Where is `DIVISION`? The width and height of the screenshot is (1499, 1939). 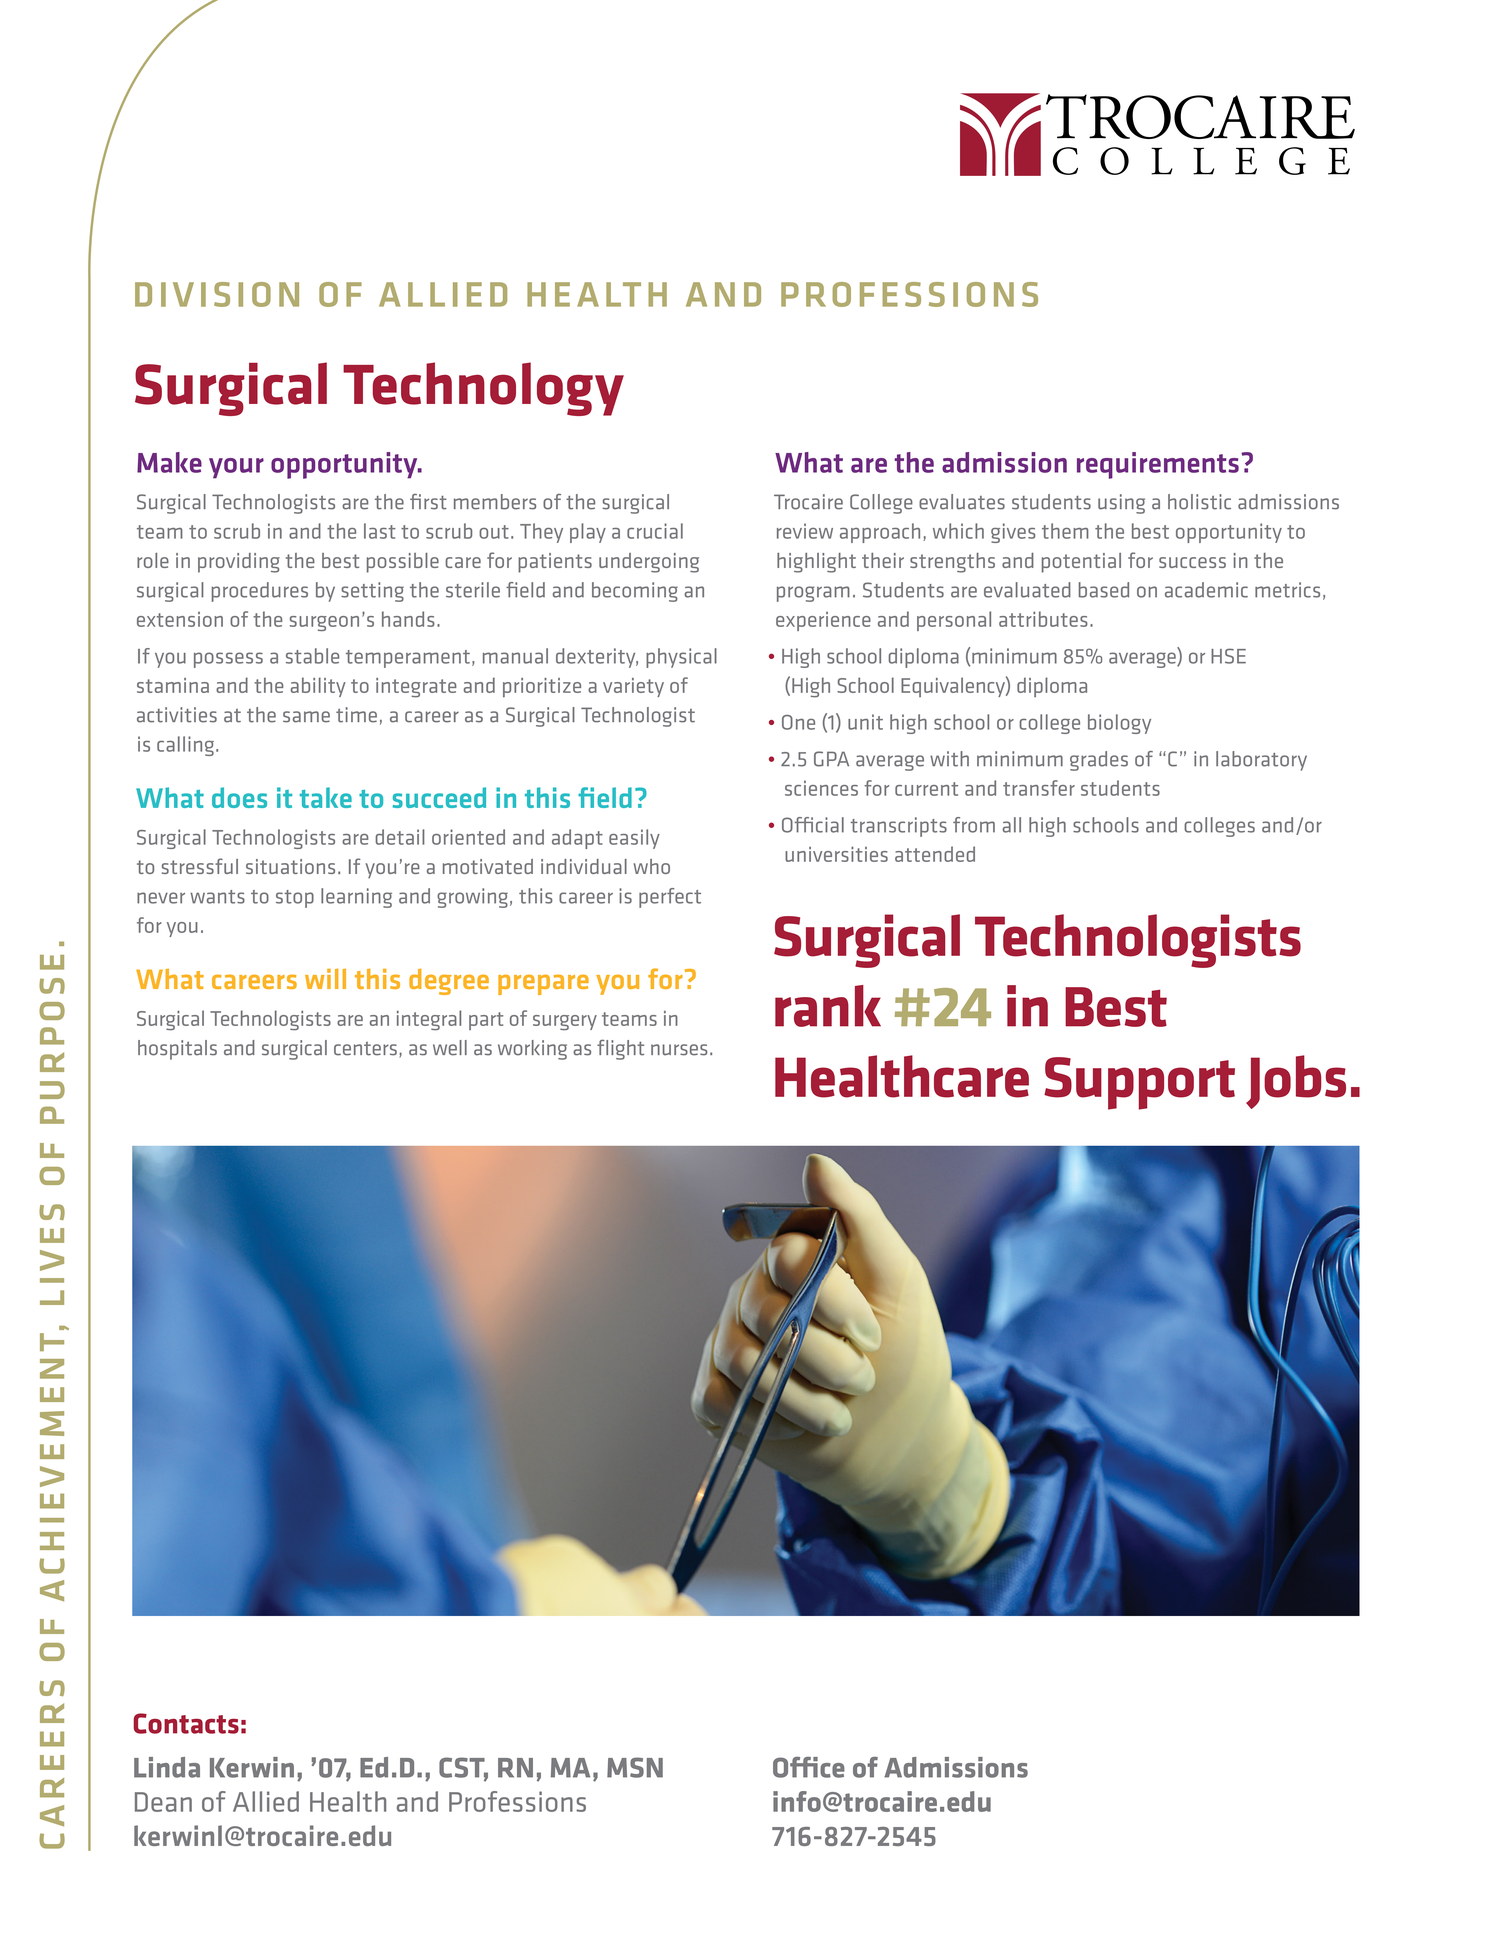 DIVISION is located at coordinates (217, 294).
